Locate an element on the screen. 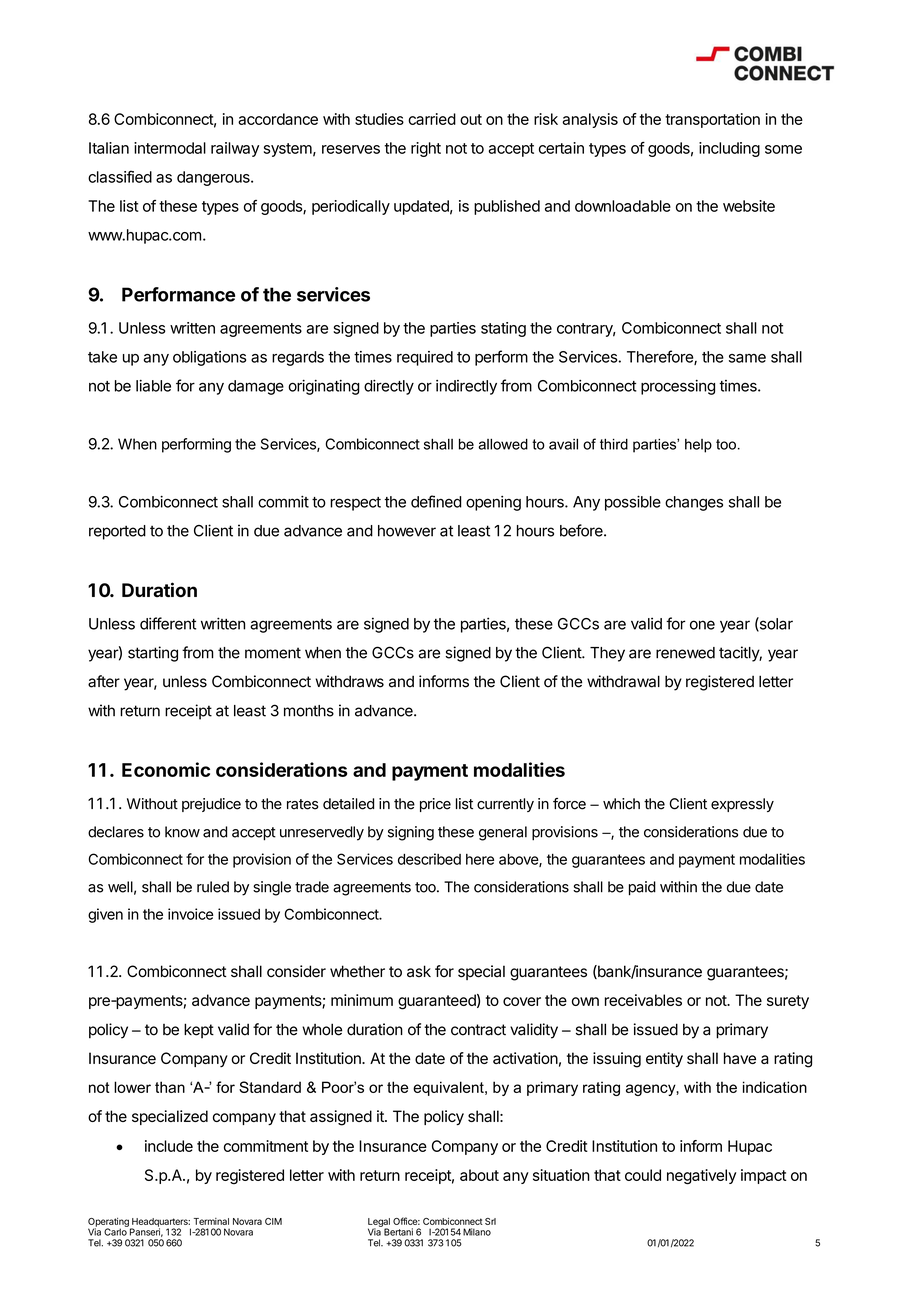 Image resolution: width=924 pixels, height=1308 pixels. changes is located at coordinates (694, 503).
